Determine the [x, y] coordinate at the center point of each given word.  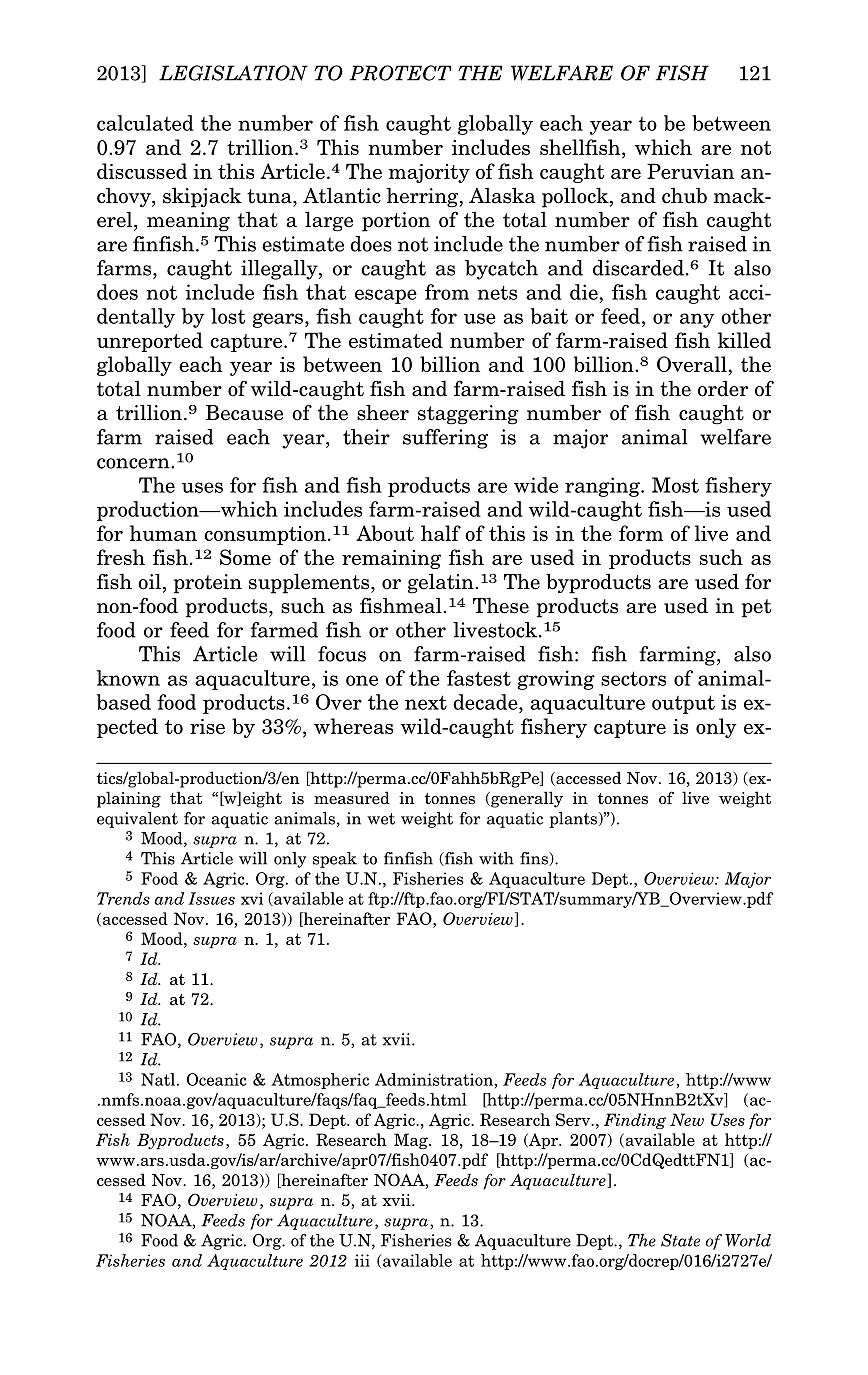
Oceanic [216, 1079]
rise [207, 726]
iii [362, 1260]
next [426, 702]
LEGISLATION [233, 73]
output [683, 704]
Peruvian [690, 171]
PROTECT [401, 73]
